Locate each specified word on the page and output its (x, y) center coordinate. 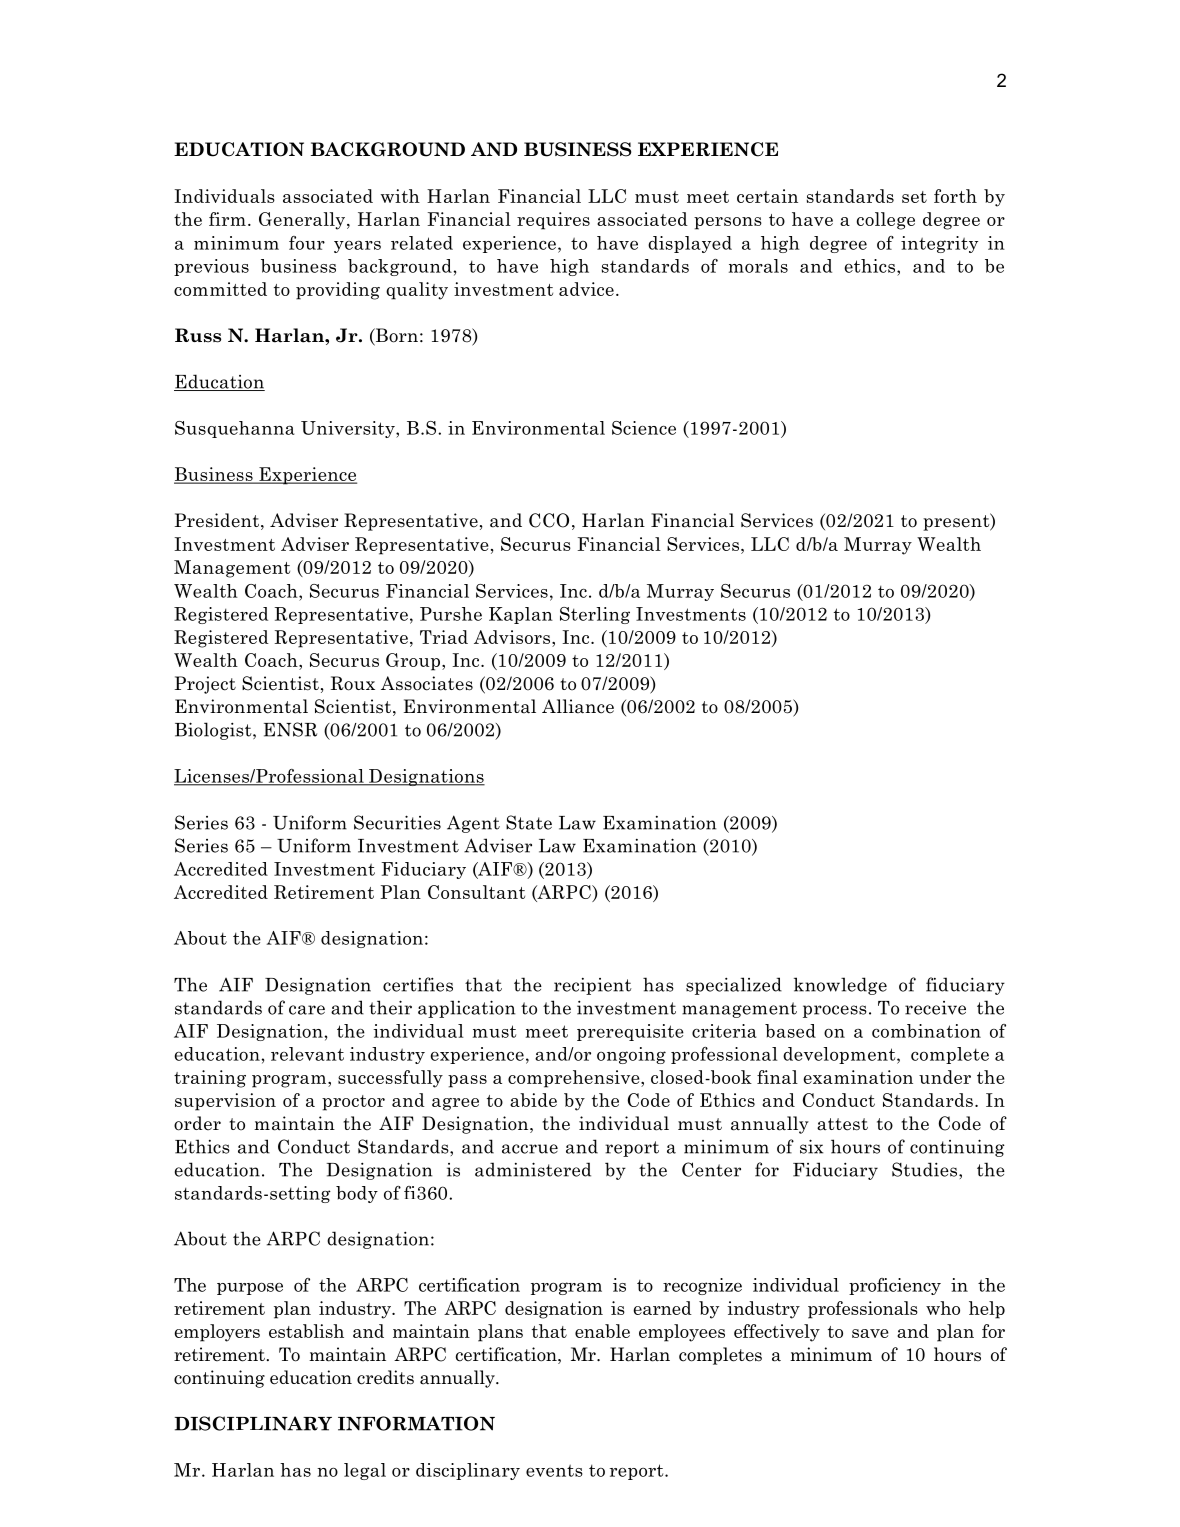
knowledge (840, 986)
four (307, 243)
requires (553, 221)
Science (644, 428)
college (886, 221)
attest (842, 1124)
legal (365, 1471)
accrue (530, 1149)
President (217, 520)
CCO (549, 520)
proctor (353, 1103)
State (529, 822)
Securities (397, 822)
